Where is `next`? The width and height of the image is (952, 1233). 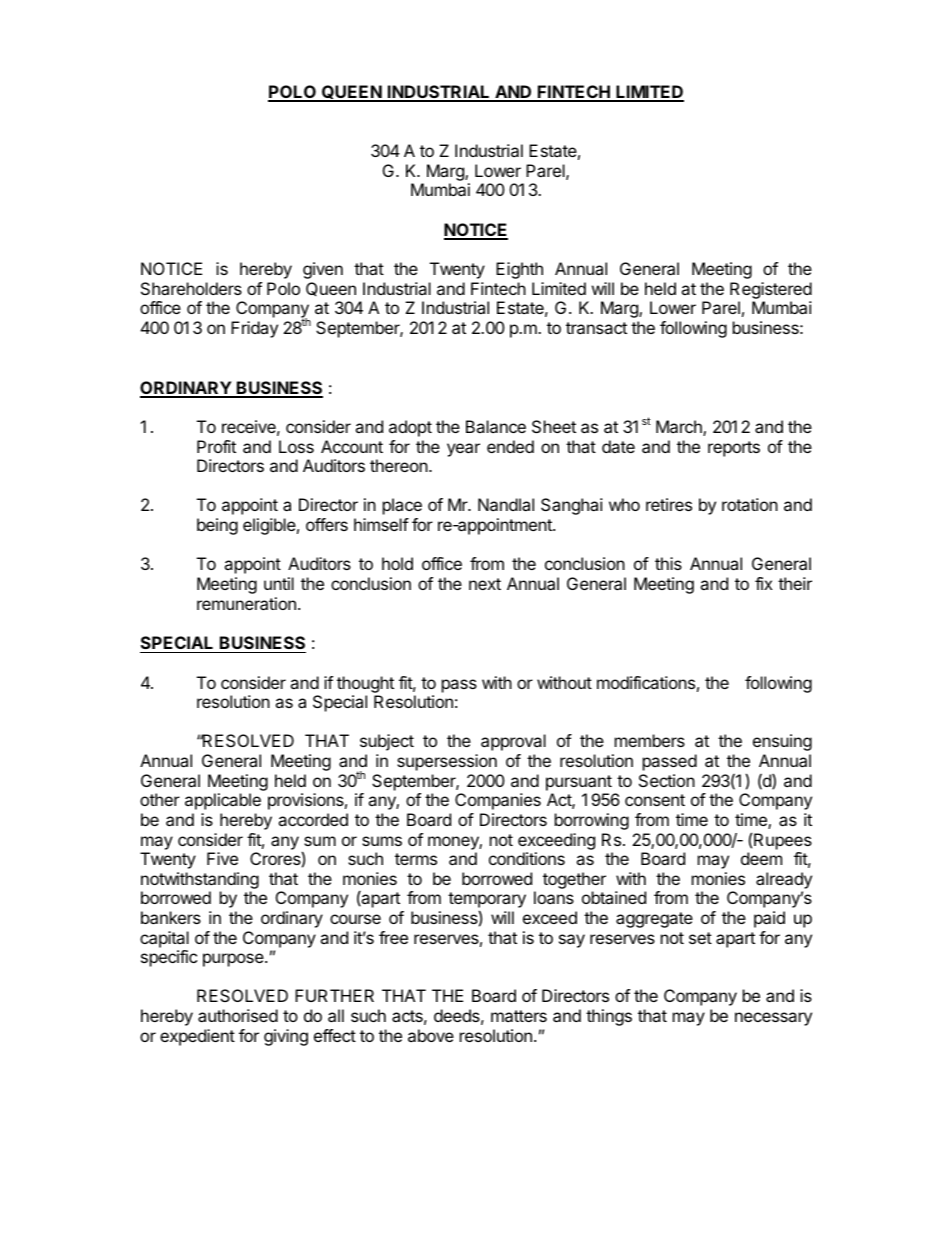 next is located at coordinates (485, 584).
